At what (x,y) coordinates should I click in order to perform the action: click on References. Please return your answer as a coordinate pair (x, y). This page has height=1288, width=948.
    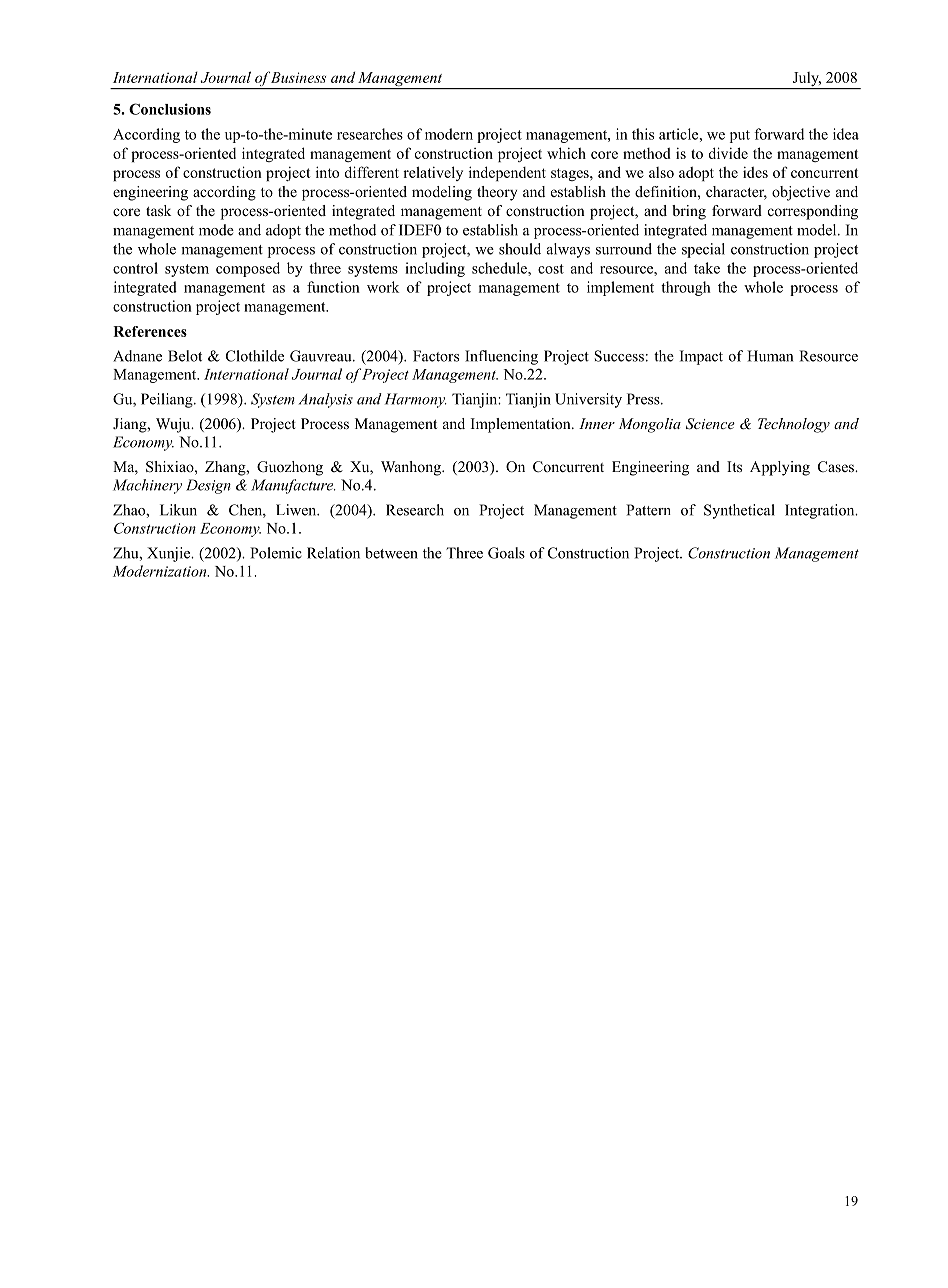
    Looking at the image, I should click on (150, 331).
